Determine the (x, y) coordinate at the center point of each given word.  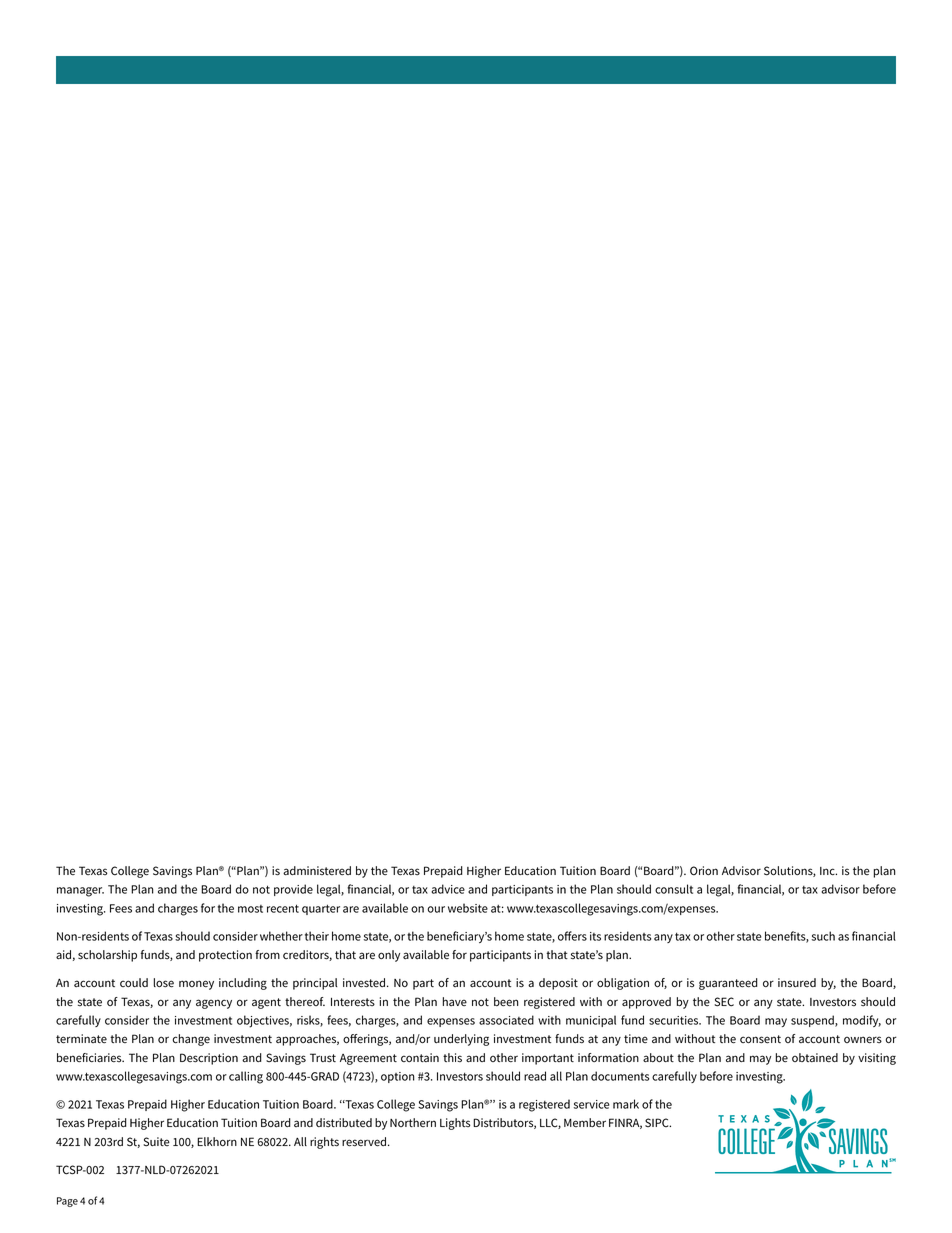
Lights (455, 1124)
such (823, 936)
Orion (704, 871)
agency (214, 1004)
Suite (156, 1142)
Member (585, 1122)
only (389, 956)
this (452, 1058)
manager (80, 892)
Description (209, 1059)
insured (797, 982)
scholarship (107, 956)
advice (448, 889)
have (455, 1001)
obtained (815, 1057)
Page (67, 1202)
